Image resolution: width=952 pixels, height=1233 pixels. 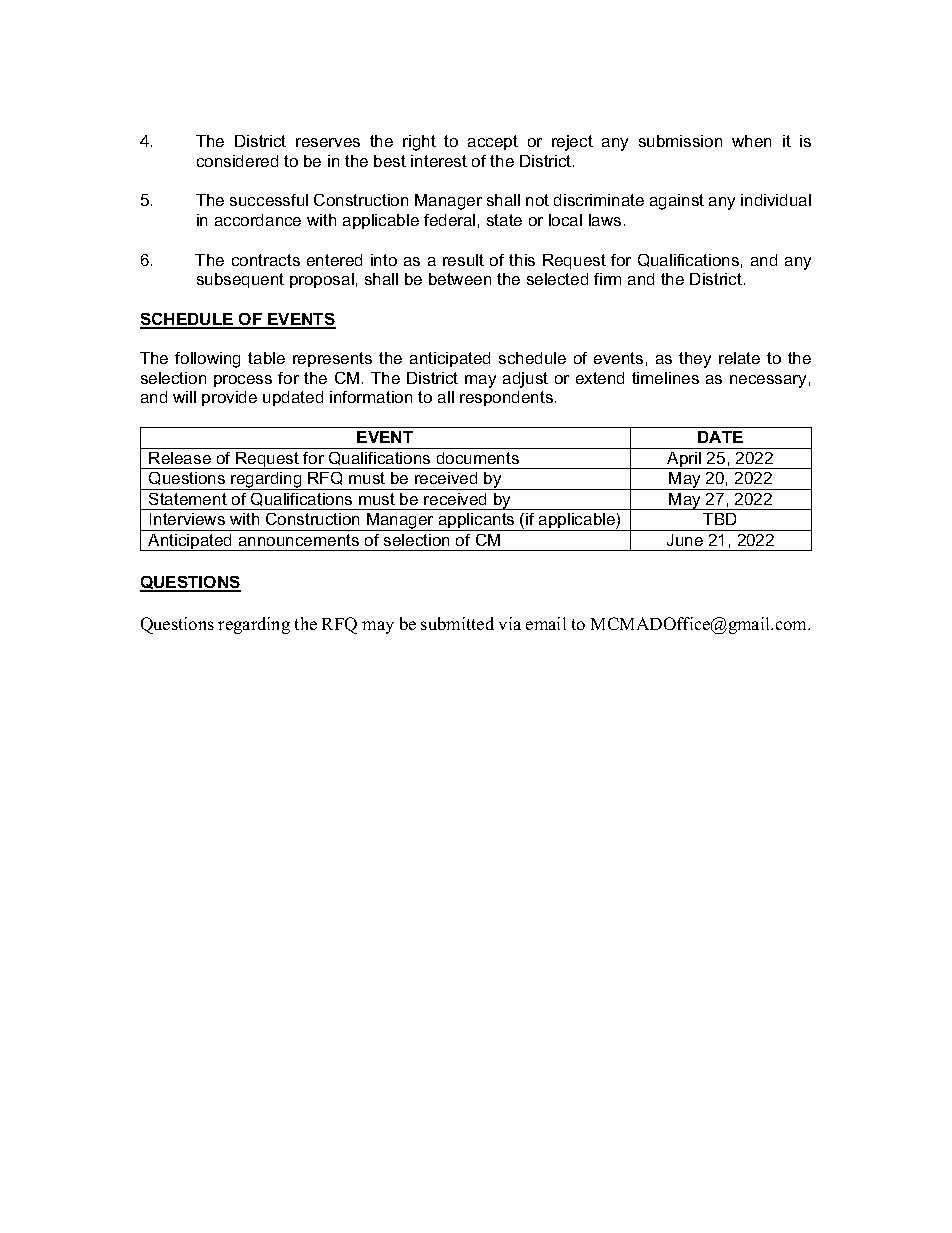 What do you see at coordinates (493, 142) in the image?
I see `accept` at bounding box center [493, 142].
